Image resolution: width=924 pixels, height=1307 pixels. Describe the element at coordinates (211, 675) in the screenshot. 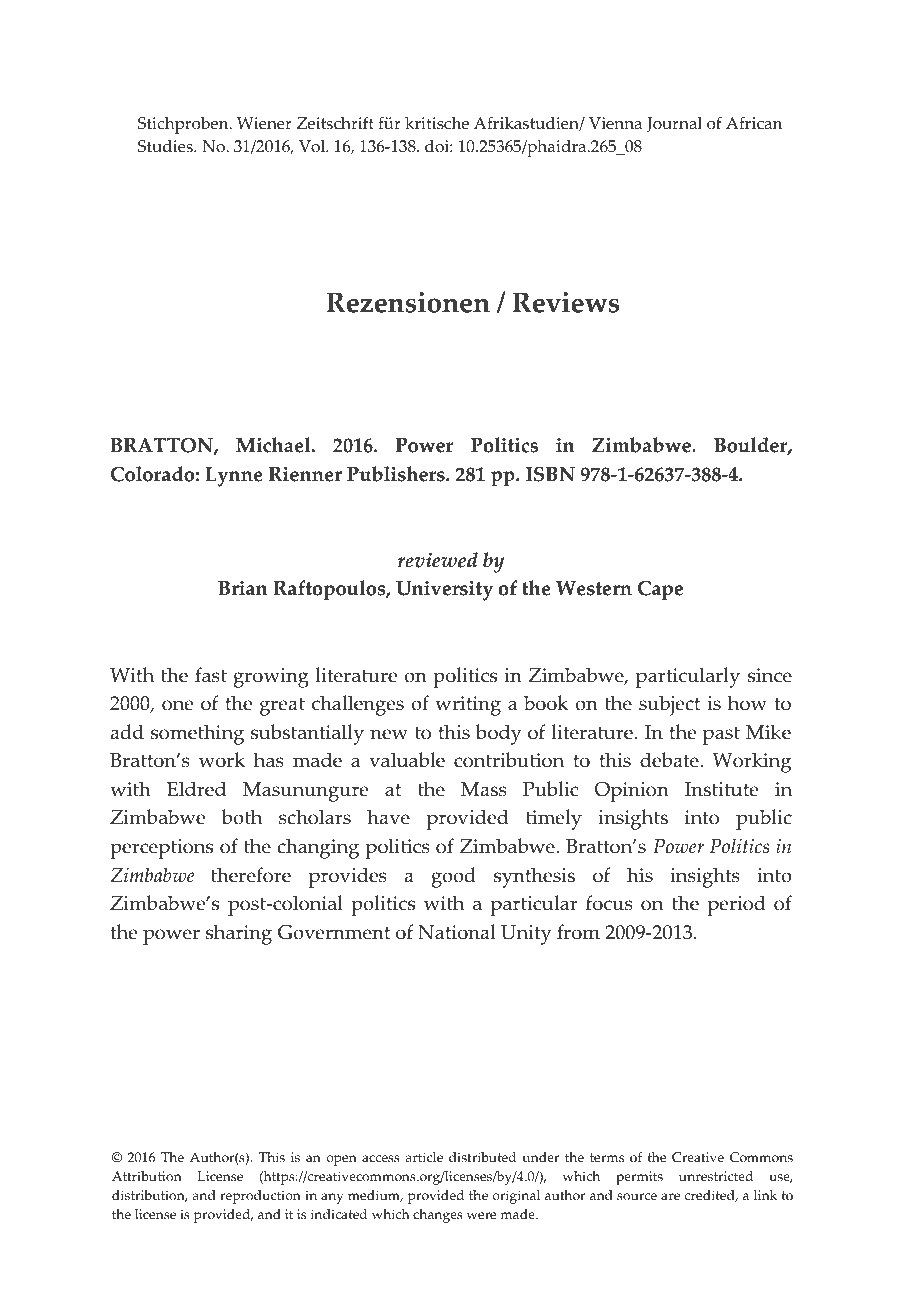

I see `fast` at that location.
